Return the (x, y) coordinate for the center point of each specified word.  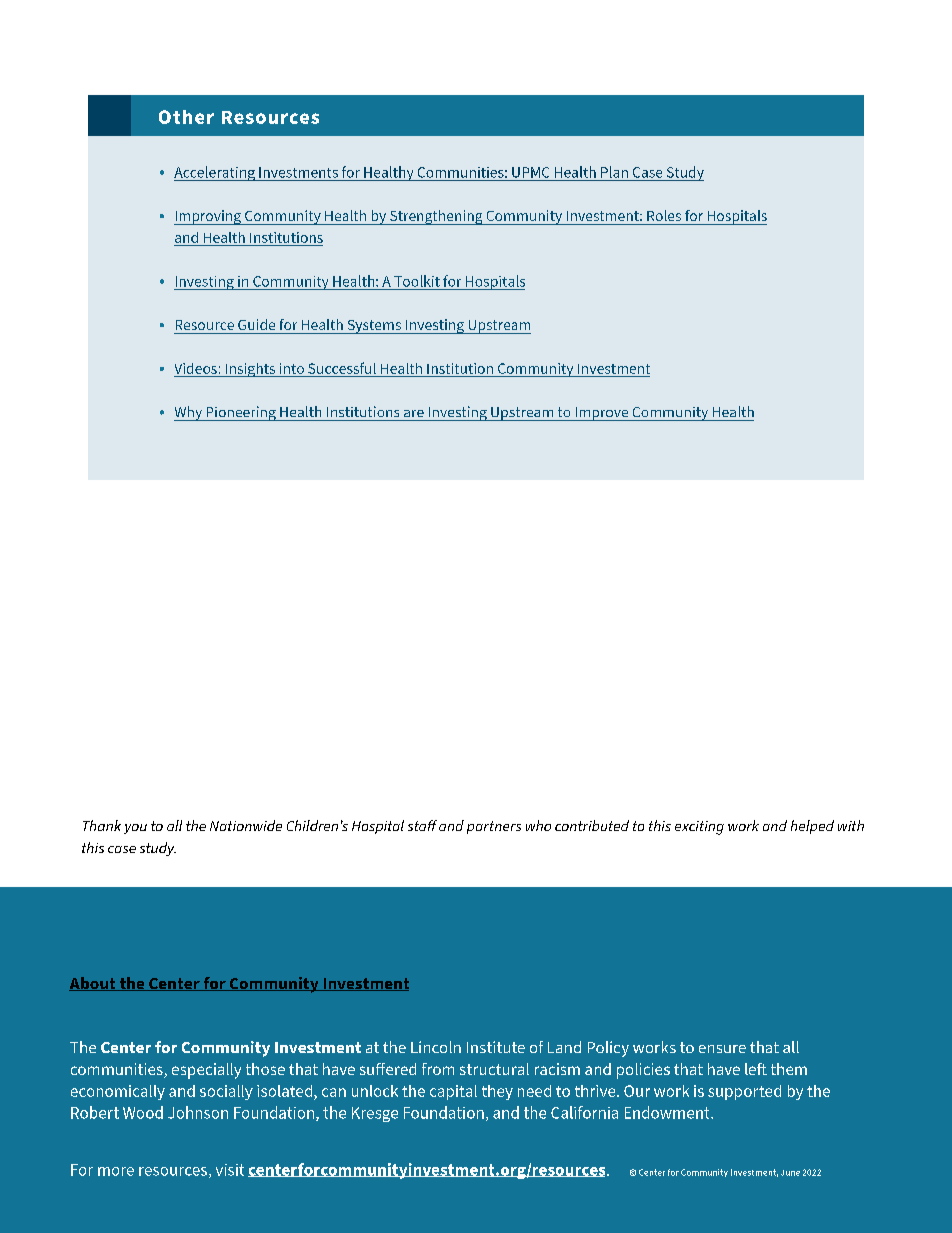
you (135, 829)
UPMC (530, 172)
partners (494, 827)
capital (453, 1092)
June (790, 1173)
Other (186, 117)
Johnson (198, 1112)
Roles (664, 215)
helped (812, 827)
